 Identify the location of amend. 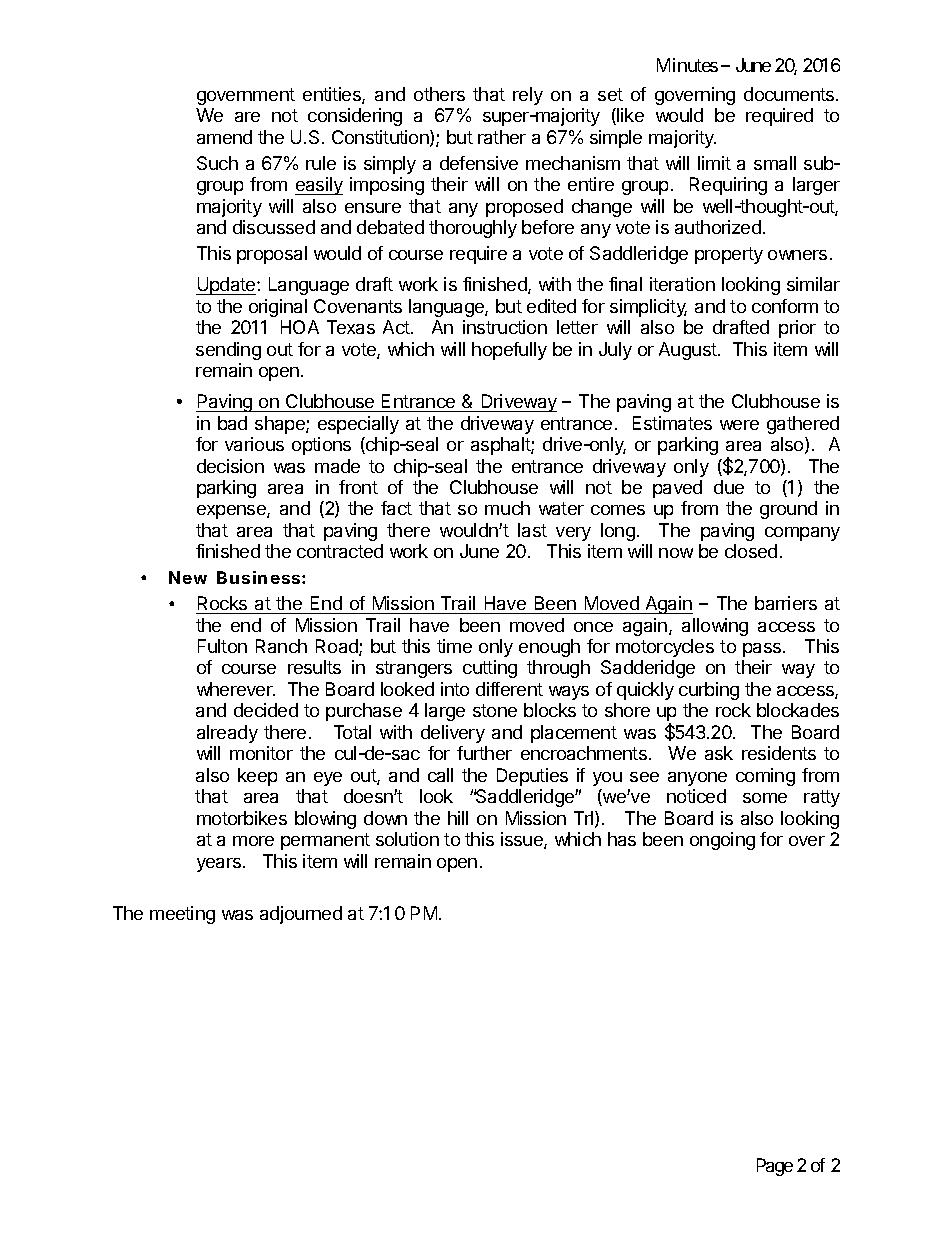
(224, 137).
